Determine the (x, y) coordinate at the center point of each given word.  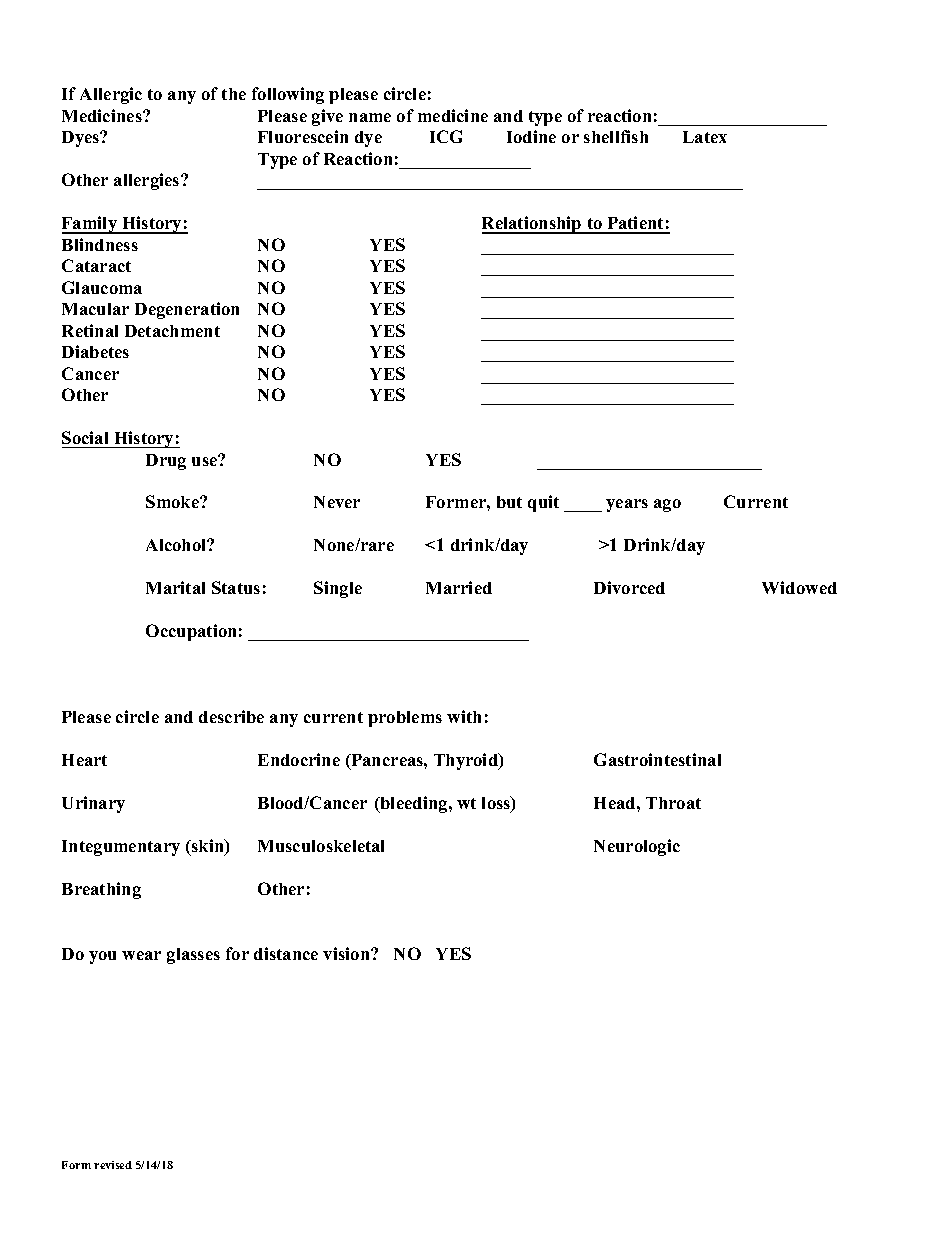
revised (113, 1165)
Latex (705, 137)
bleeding (414, 804)
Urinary (93, 804)
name (370, 117)
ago (667, 505)
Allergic (111, 95)
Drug (166, 462)
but (509, 502)
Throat (673, 803)
